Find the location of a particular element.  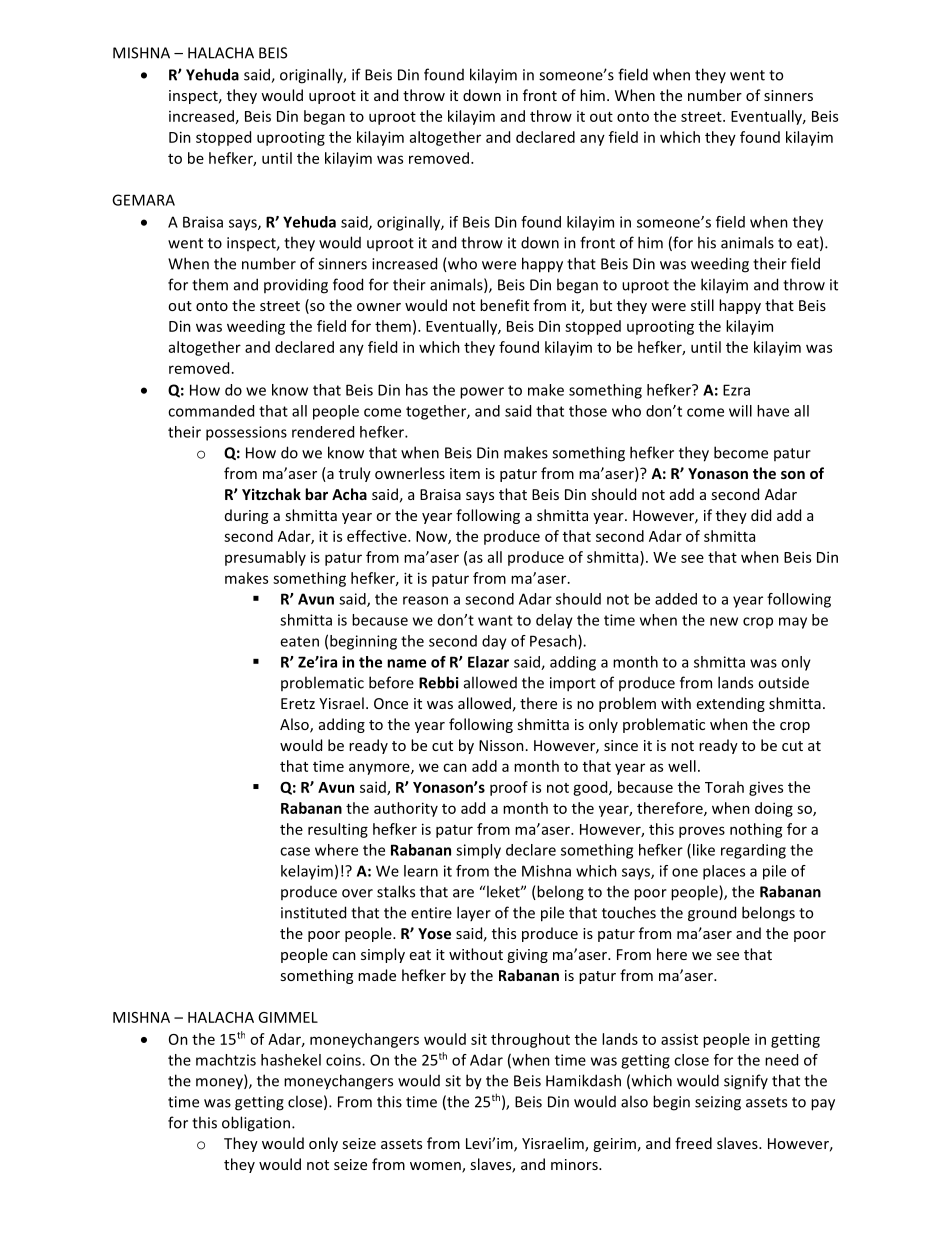

extending is located at coordinates (731, 704).
